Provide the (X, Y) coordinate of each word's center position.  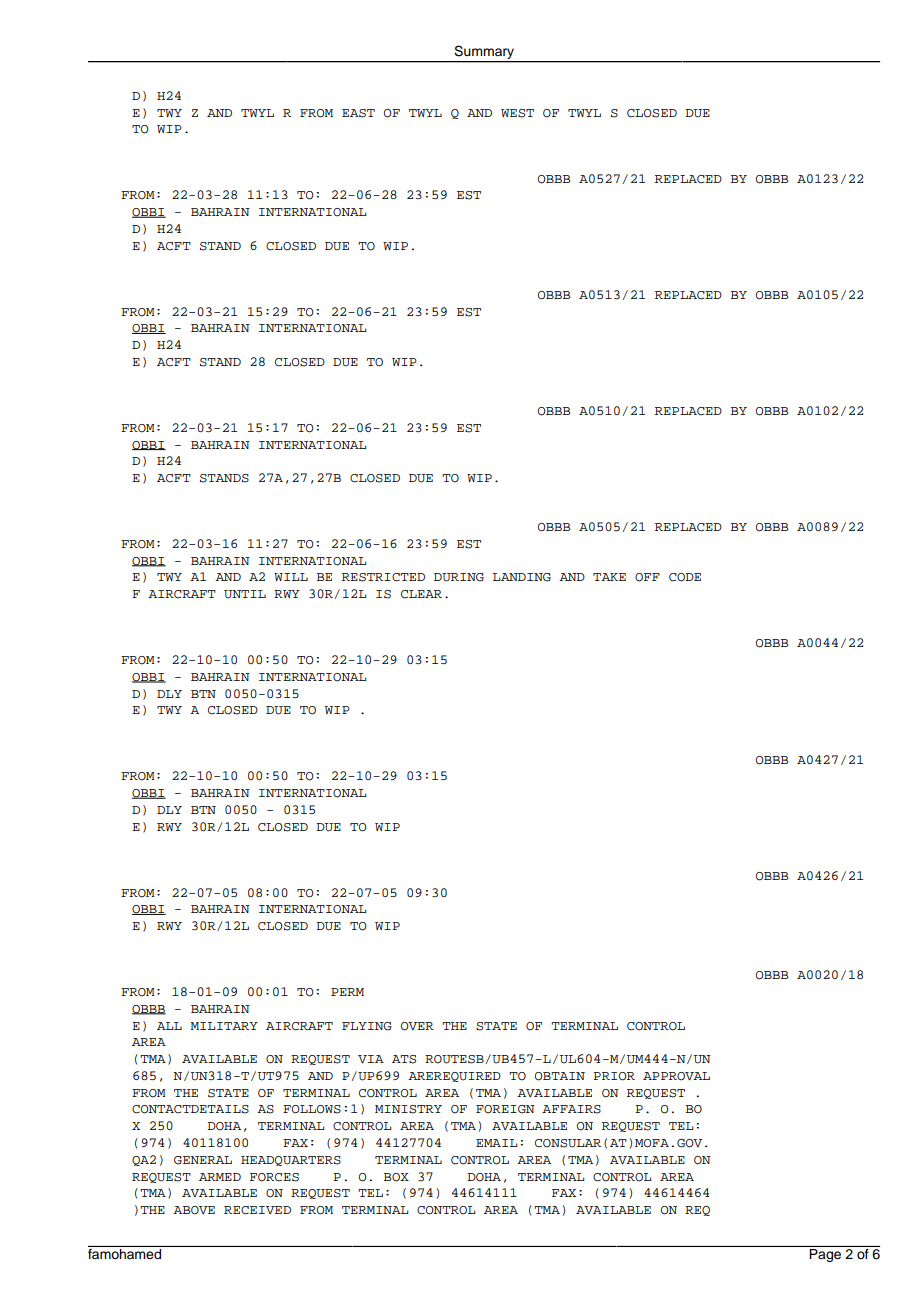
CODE (685, 577)
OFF (647, 577)
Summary (484, 53)
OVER (417, 1026)
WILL (291, 577)
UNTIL (245, 594)
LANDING (522, 577)
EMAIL (496, 1143)
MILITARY (224, 1026)
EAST (358, 113)
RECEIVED (257, 1210)
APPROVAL (676, 1076)
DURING (459, 577)
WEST (517, 113)
